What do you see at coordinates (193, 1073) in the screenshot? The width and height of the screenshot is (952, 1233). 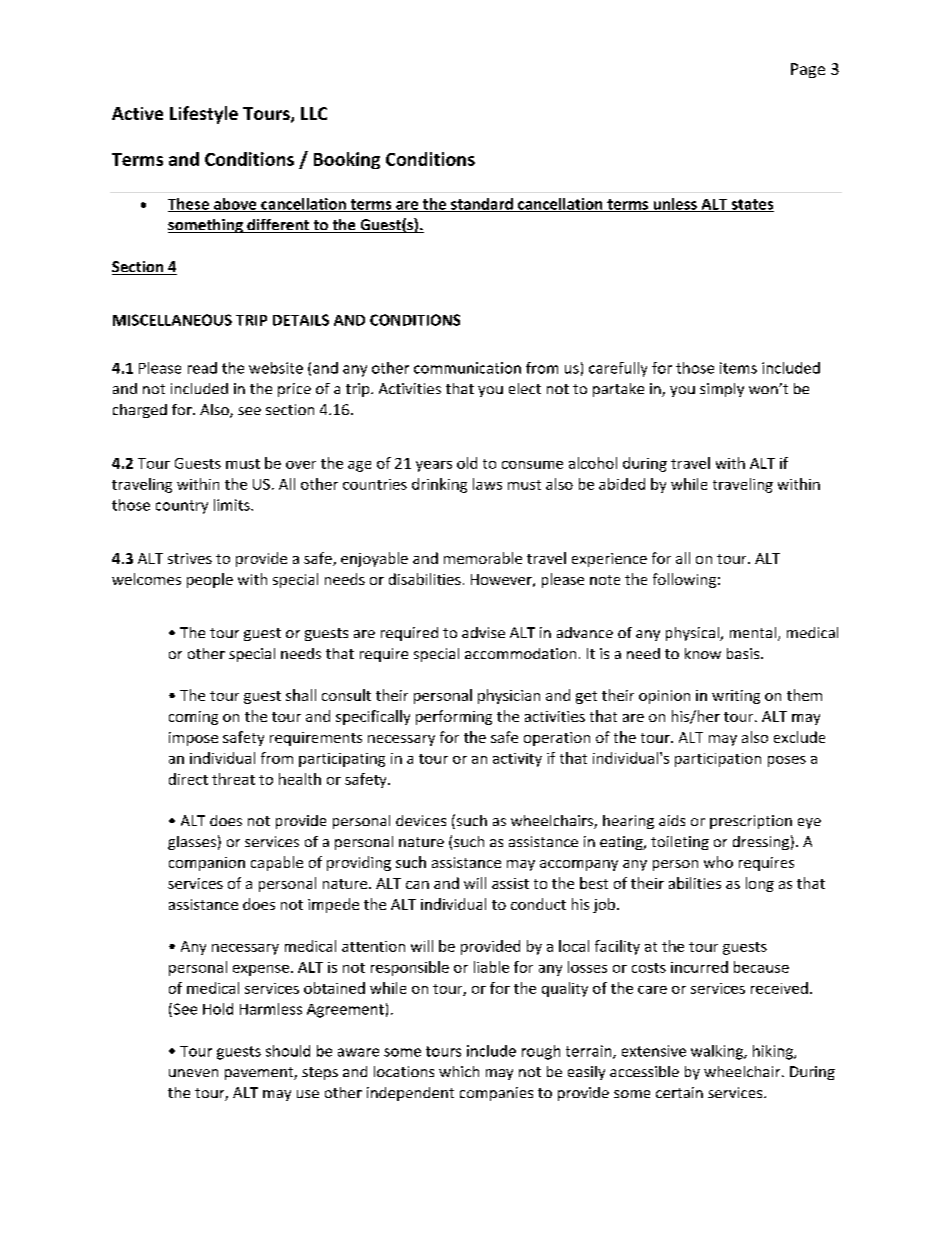 I see `uneven` at bounding box center [193, 1073].
